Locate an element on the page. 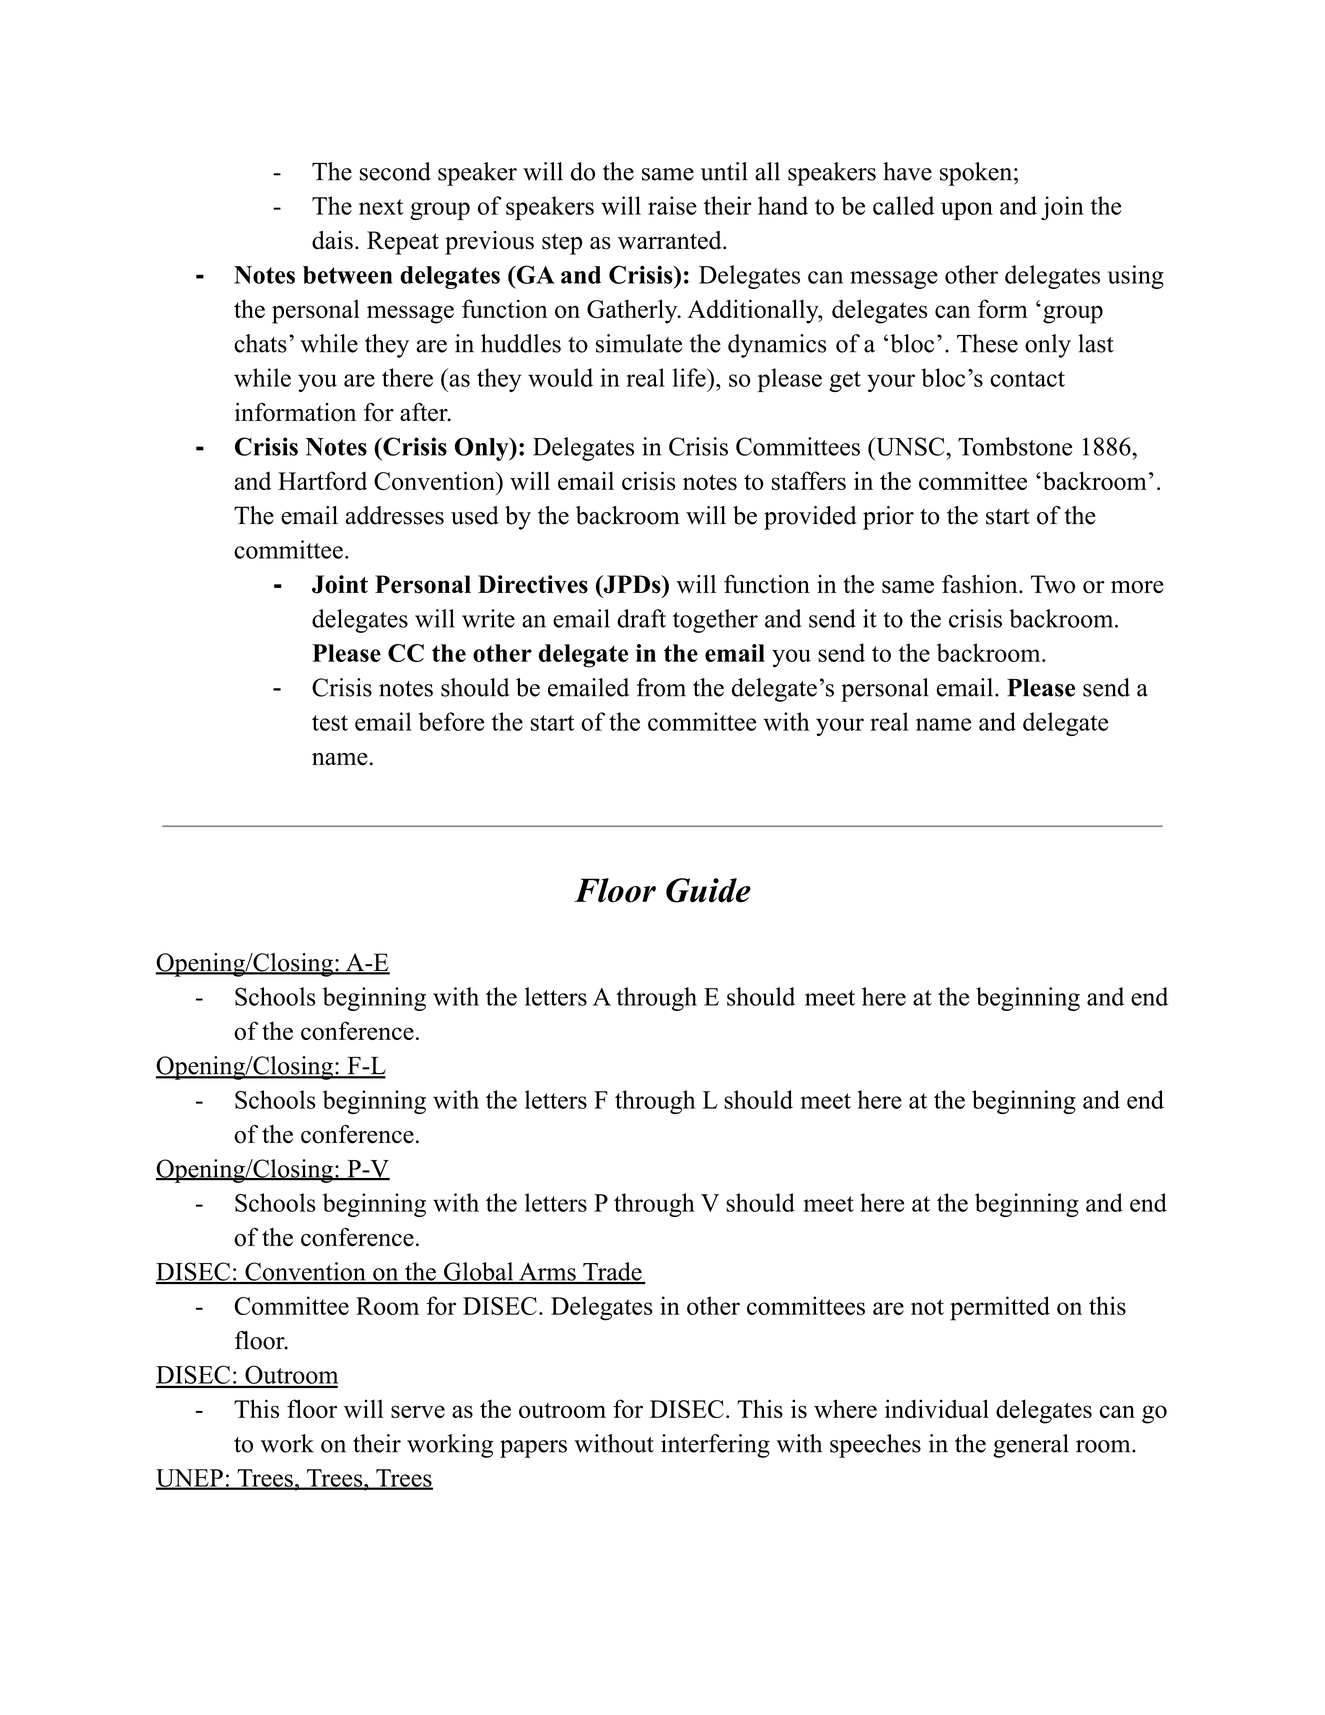 This page has width=1325, height=1715. general is located at coordinates (1031, 1446).
